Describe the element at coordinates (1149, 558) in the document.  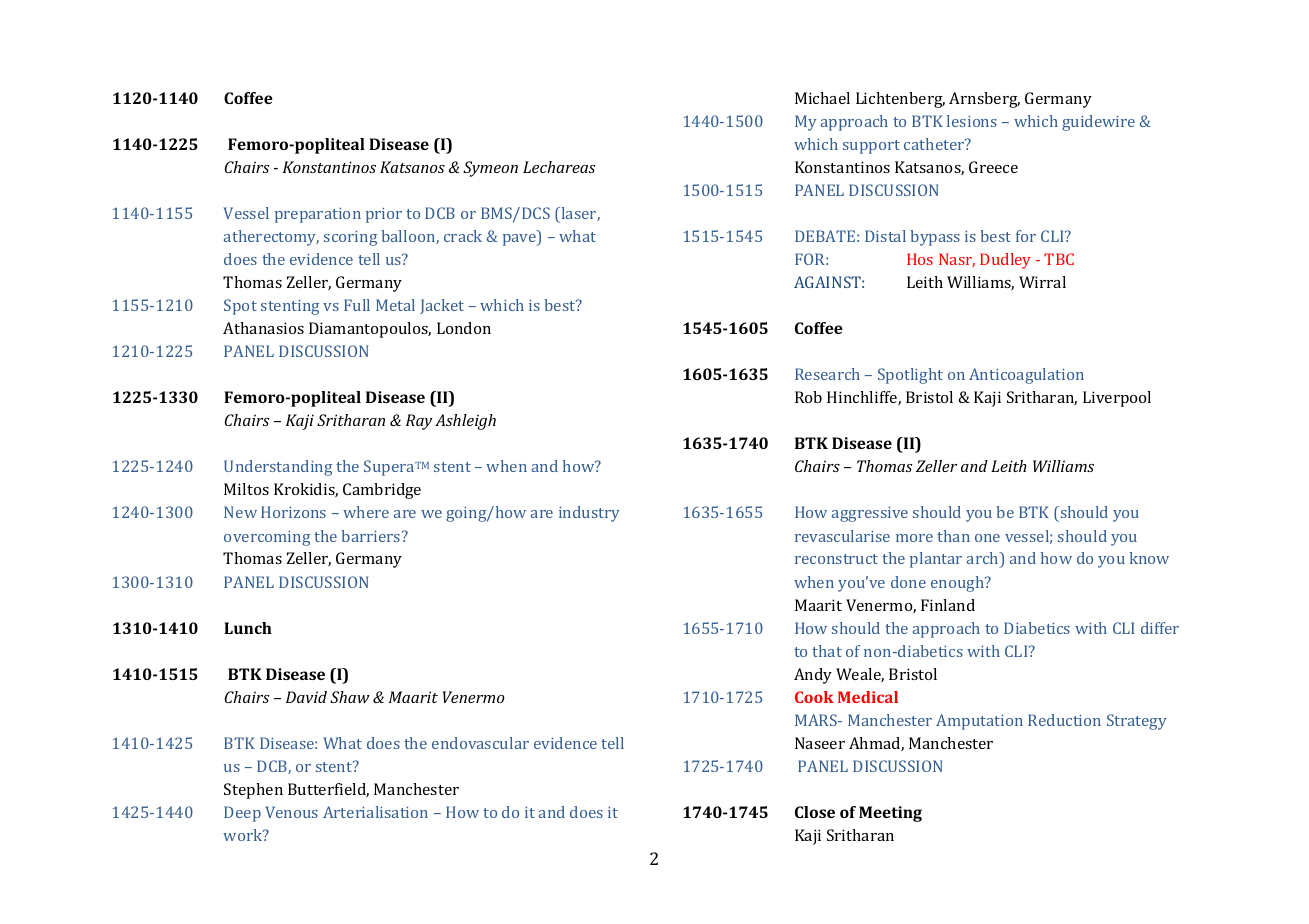
I see `know` at that location.
